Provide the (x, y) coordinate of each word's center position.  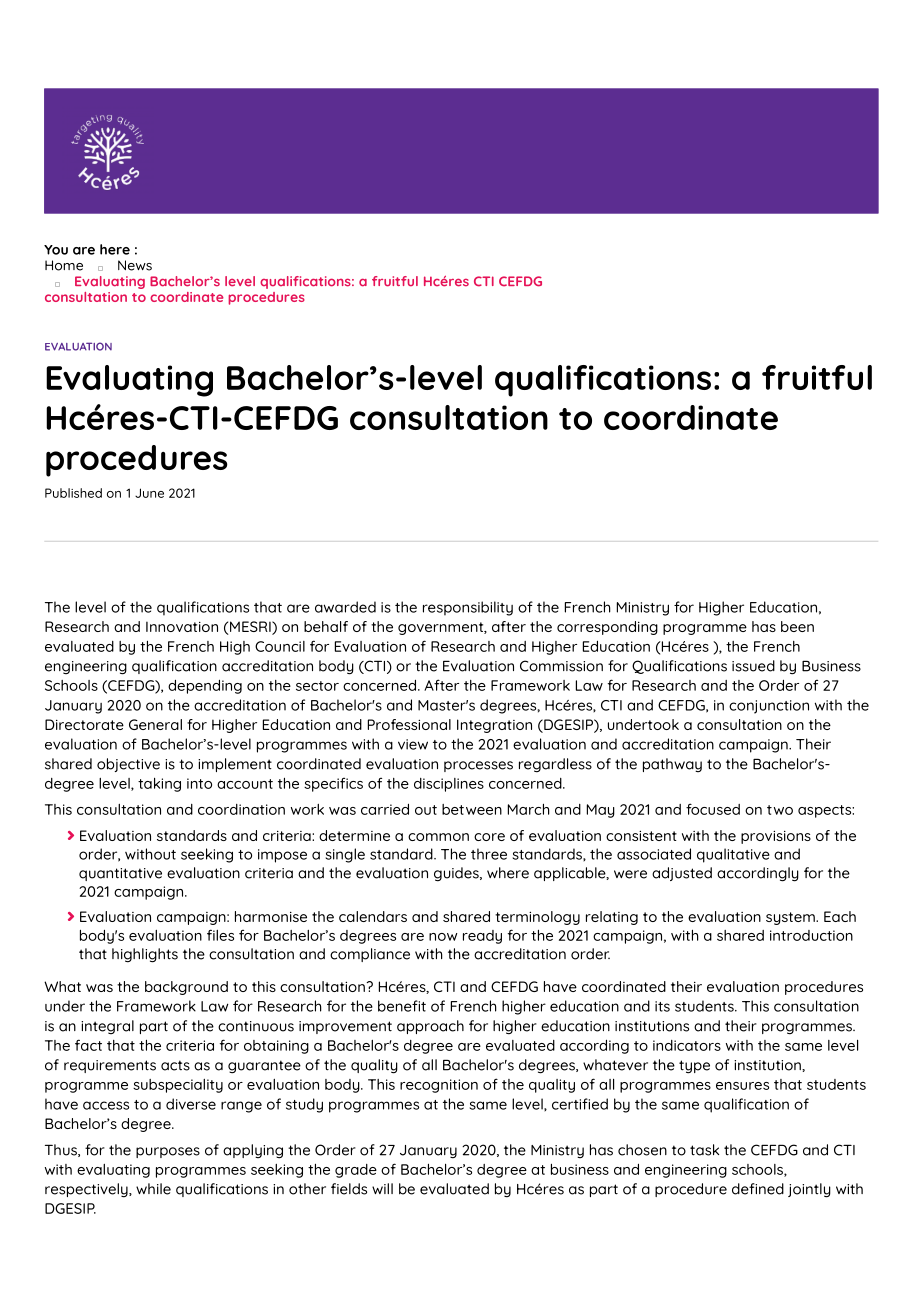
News (135, 265)
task (704, 1150)
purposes (168, 1152)
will (382, 1188)
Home (64, 265)
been (797, 626)
